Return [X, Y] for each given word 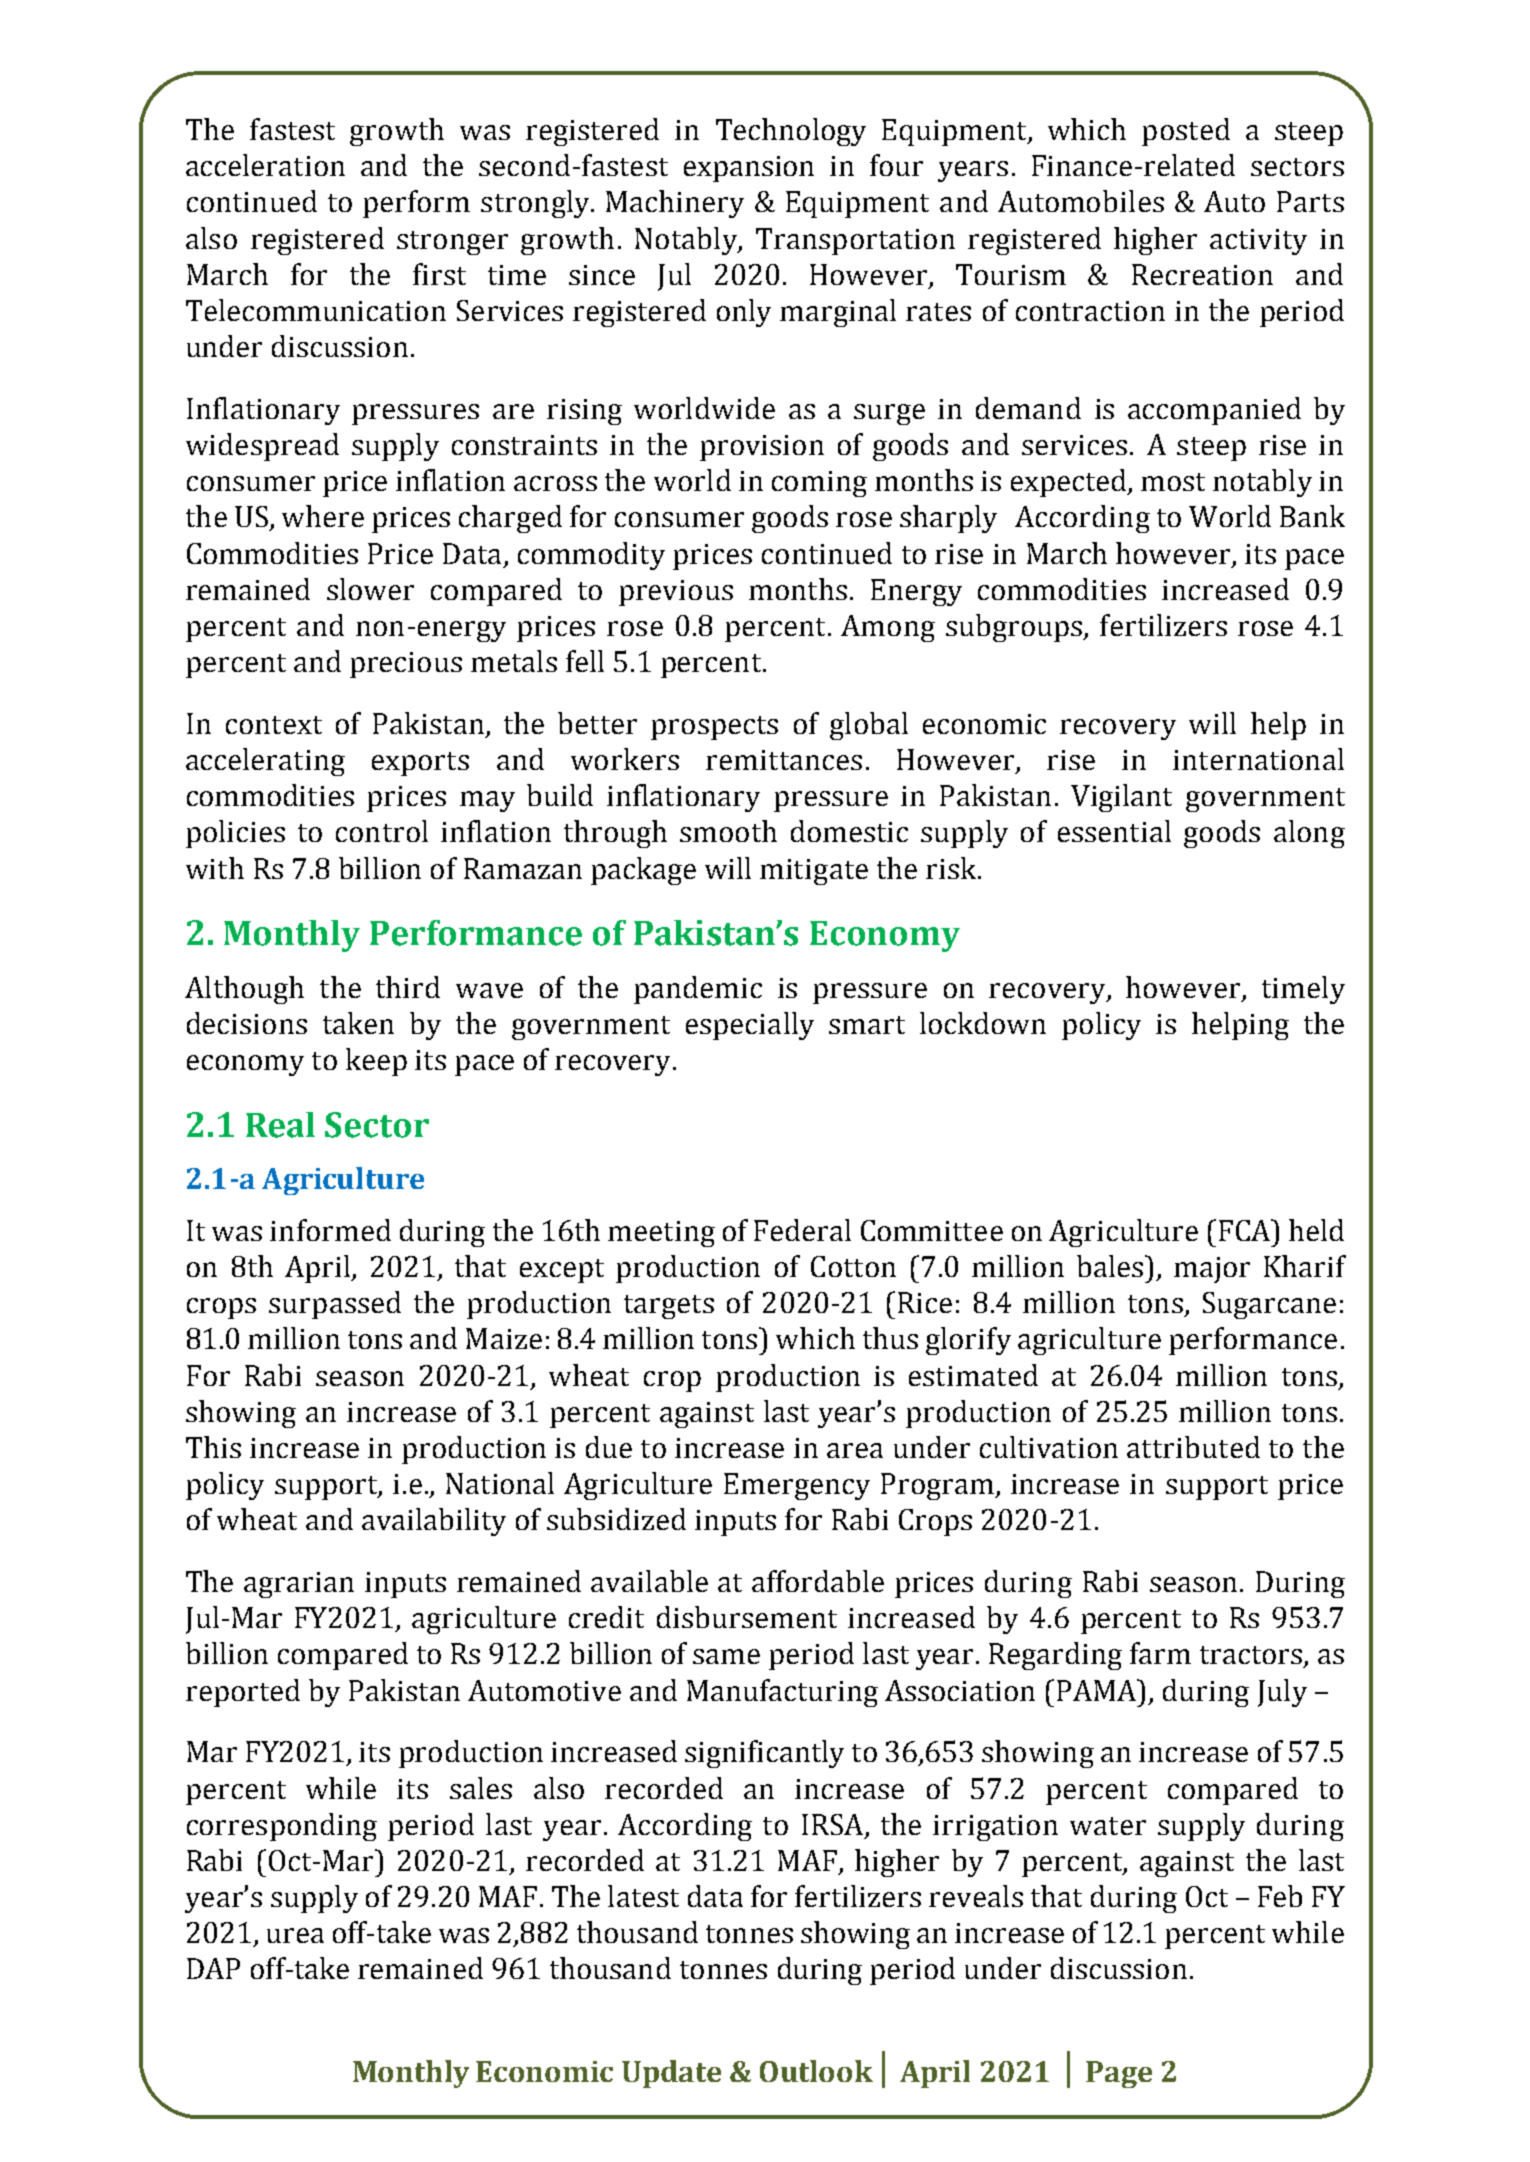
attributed [1193, 1447]
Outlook [816, 2071]
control [382, 831]
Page [1119, 2074]
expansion [749, 169]
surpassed [335, 1305]
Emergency [797, 1486]
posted [1186, 132]
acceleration [265, 165]
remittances [784, 760]
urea [295, 1935]
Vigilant [1121, 798]
